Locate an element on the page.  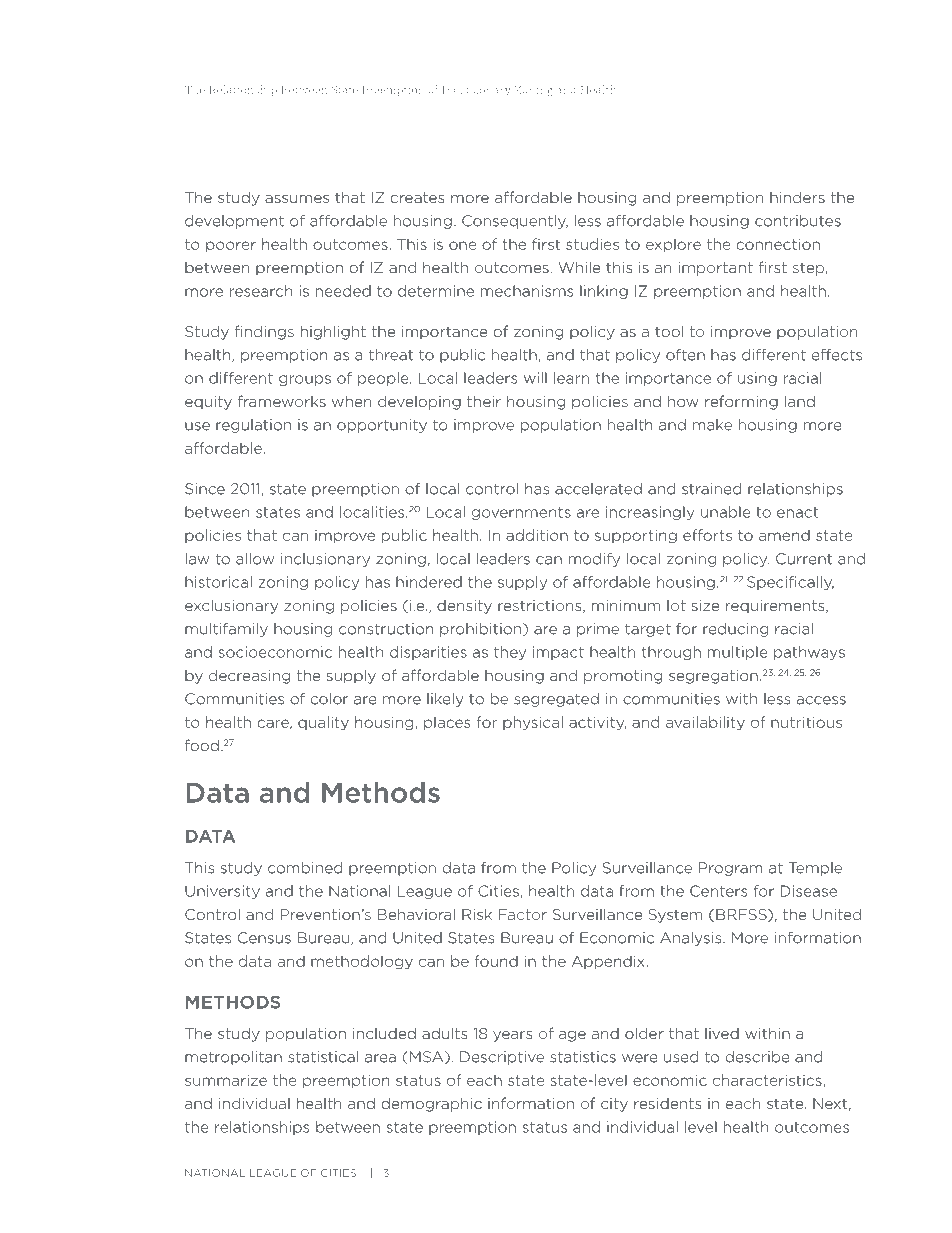
summarize is located at coordinates (226, 1080).
